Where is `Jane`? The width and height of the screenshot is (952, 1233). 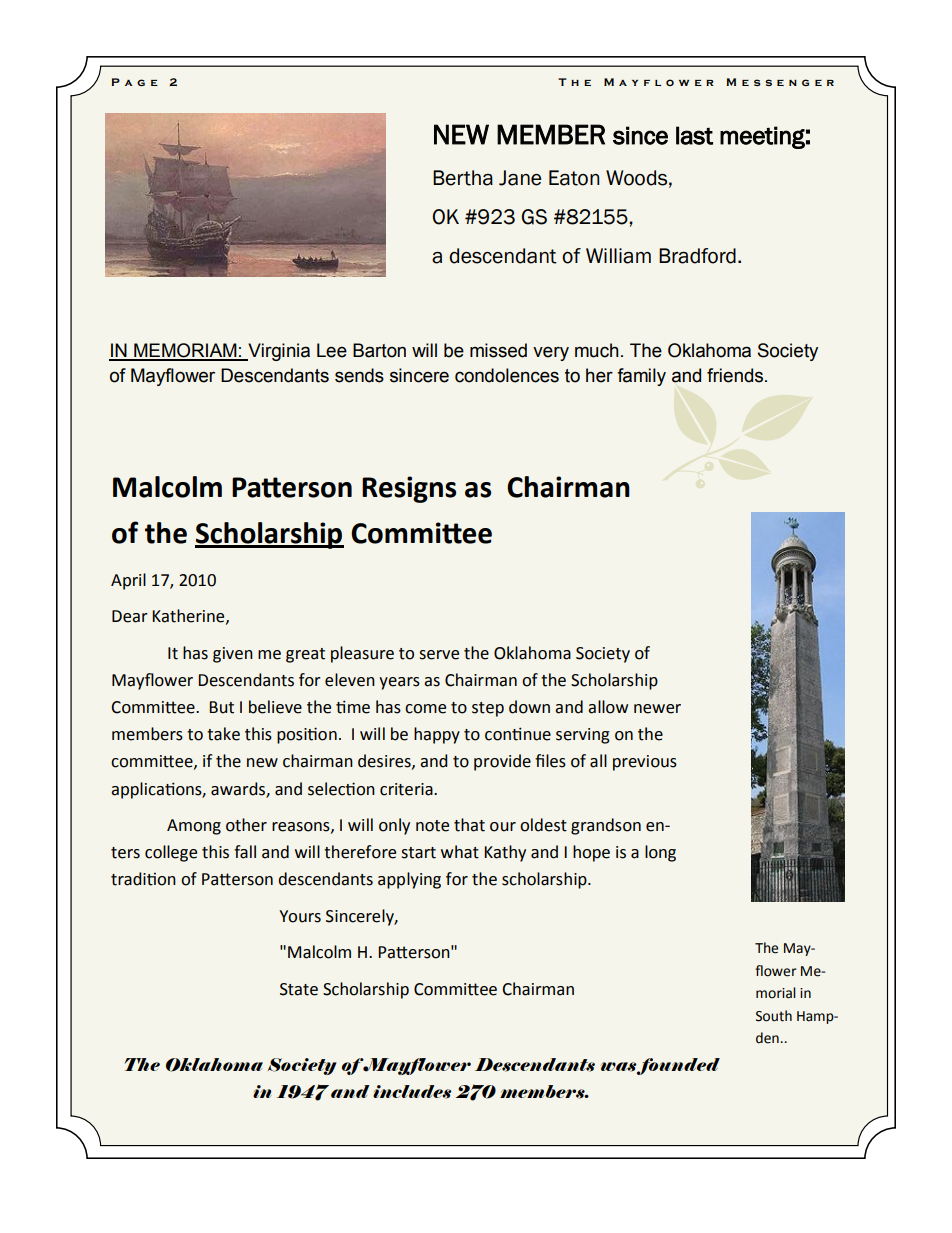 Jane is located at coordinates (520, 178).
